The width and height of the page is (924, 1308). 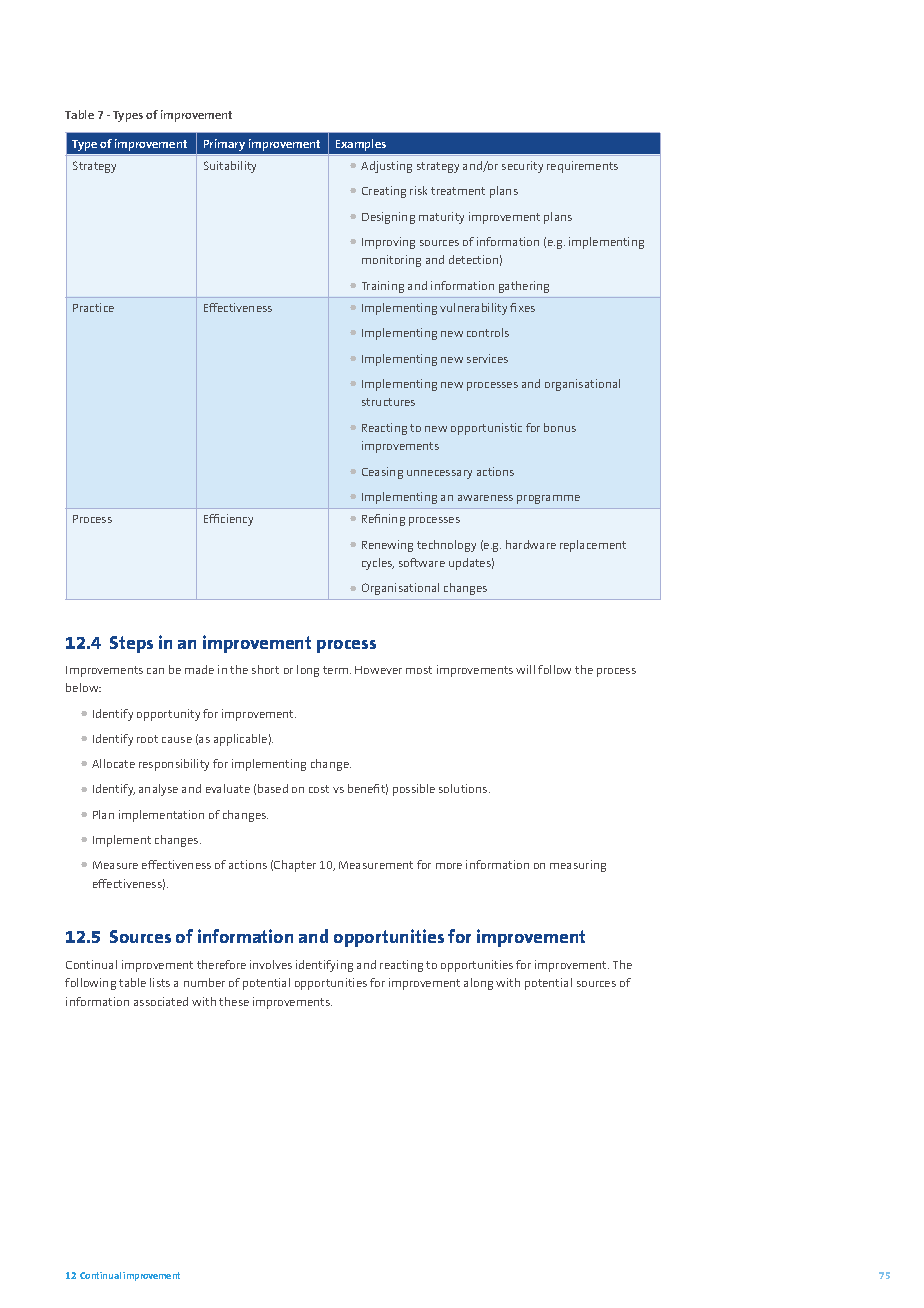 What do you see at coordinates (271, 964) in the page?
I see `involves` at bounding box center [271, 964].
